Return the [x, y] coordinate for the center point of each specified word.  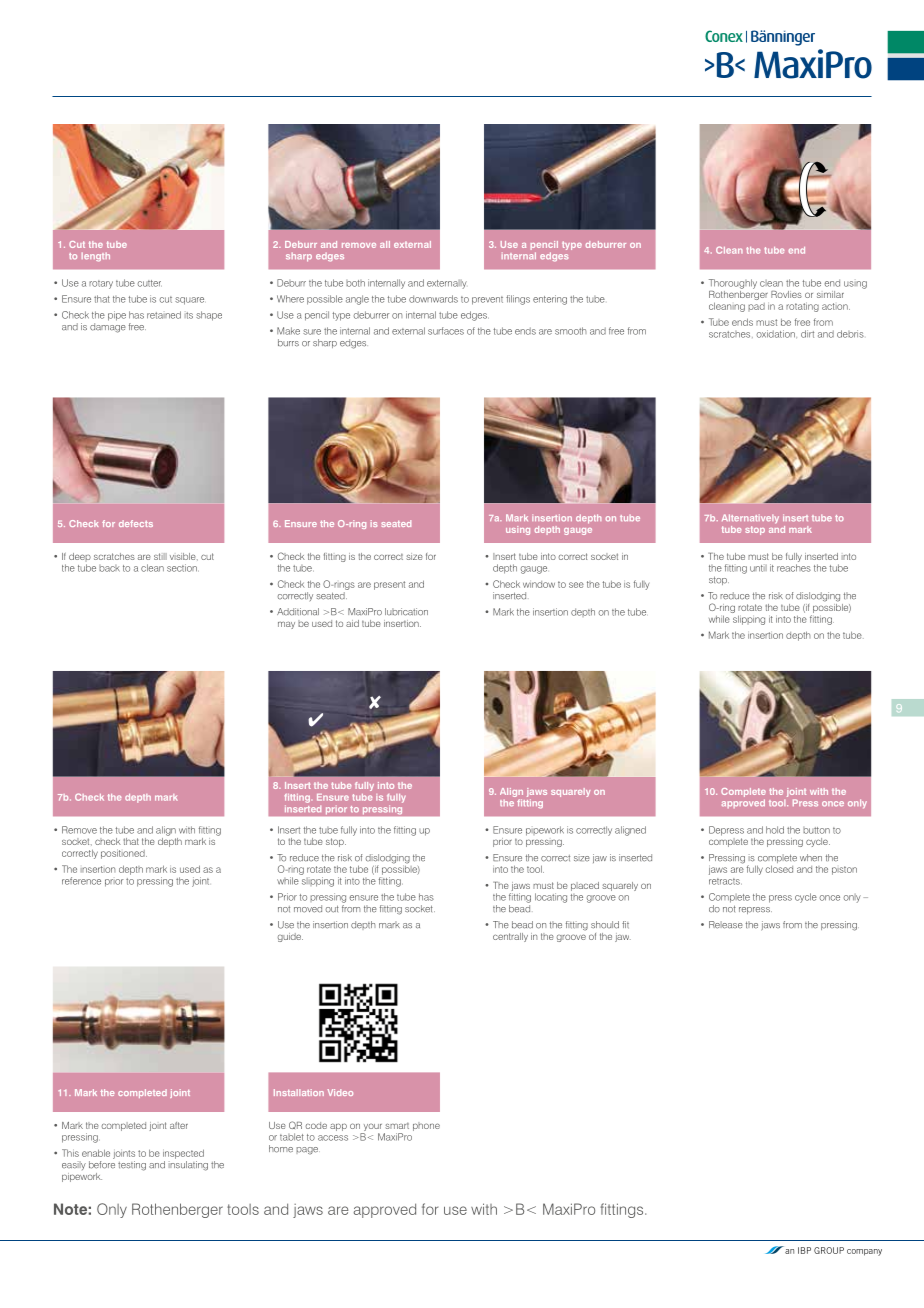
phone [426, 1126]
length [96, 257]
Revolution [836, 96]
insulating [188, 1166]
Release [726, 925]
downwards [433, 299]
